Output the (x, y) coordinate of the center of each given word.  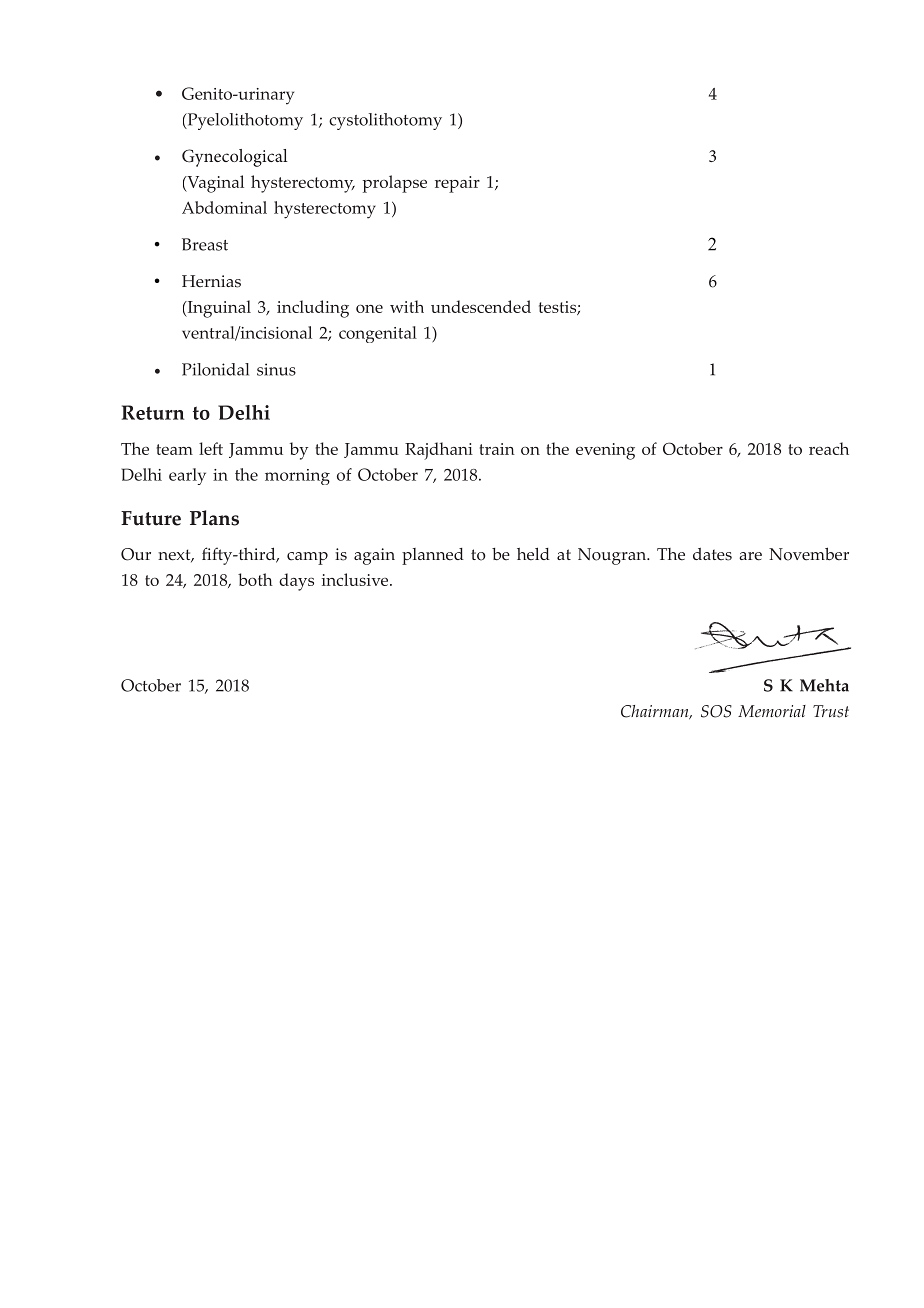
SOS (716, 711)
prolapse (395, 184)
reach (829, 448)
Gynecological (235, 158)
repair (457, 184)
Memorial (772, 711)
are (750, 556)
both (255, 579)
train (497, 449)
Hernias (211, 281)
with (407, 306)
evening (605, 451)
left (211, 448)
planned (433, 556)
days (296, 582)
